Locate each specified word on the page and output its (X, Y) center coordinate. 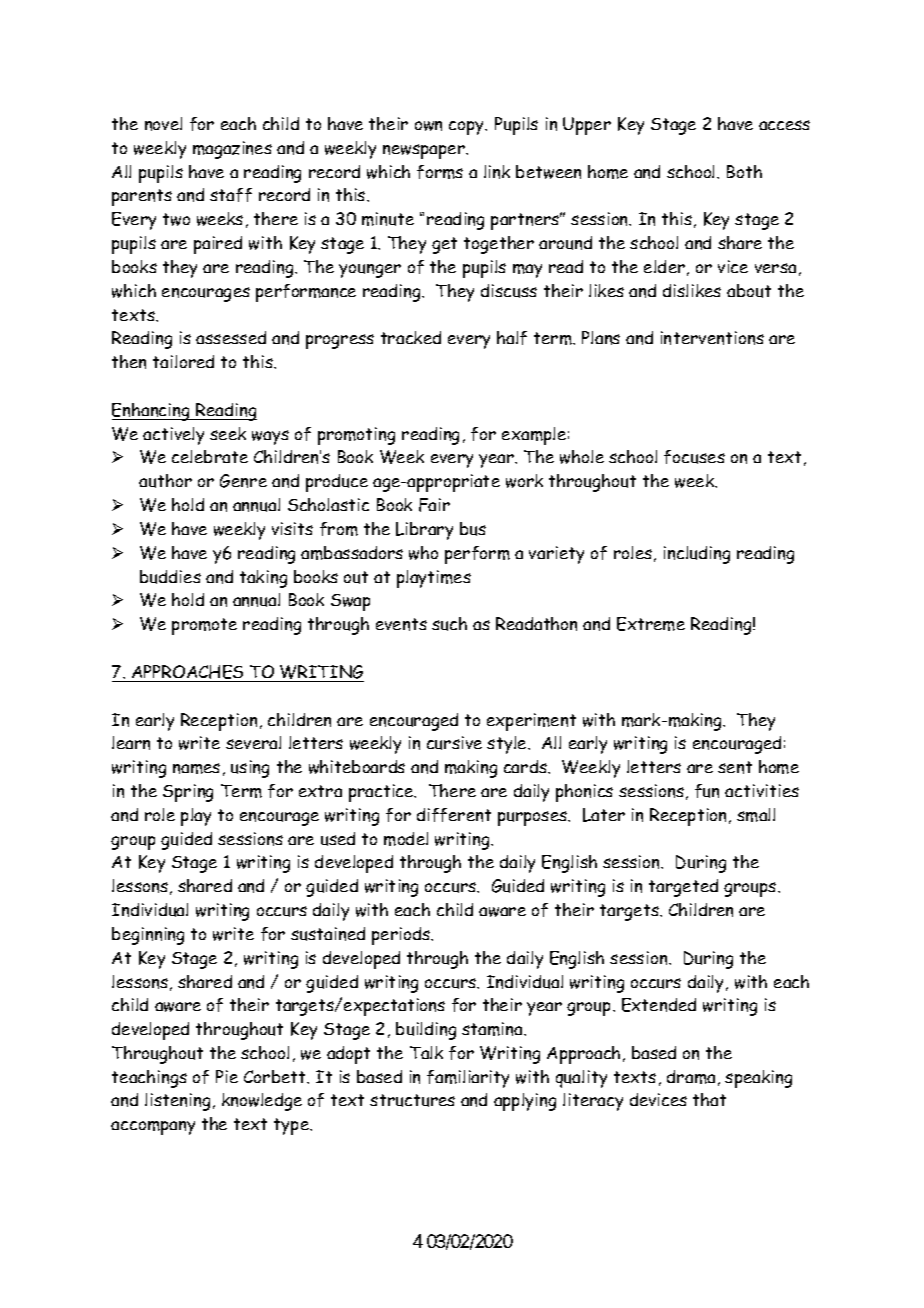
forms (440, 172)
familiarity (468, 1079)
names (196, 768)
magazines (232, 150)
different (454, 815)
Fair (434, 505)
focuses (694, 457)
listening (177, 1102)
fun (707, 791)
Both (744, 171)
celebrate (210, 456)
